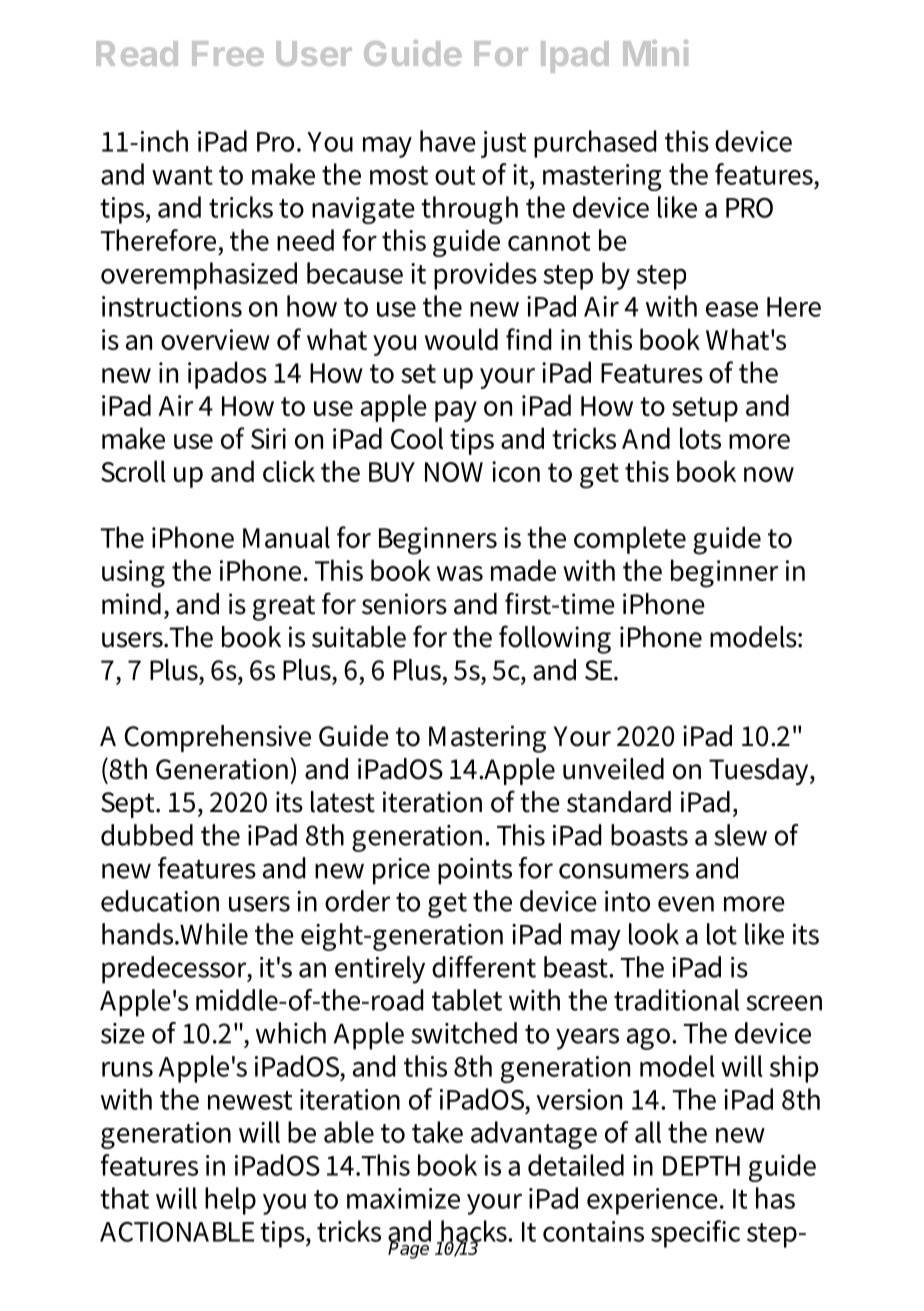  What do you see at coordinates (448, 141) in the screenshot?
I see `have` at bounding box center [448, 141].
